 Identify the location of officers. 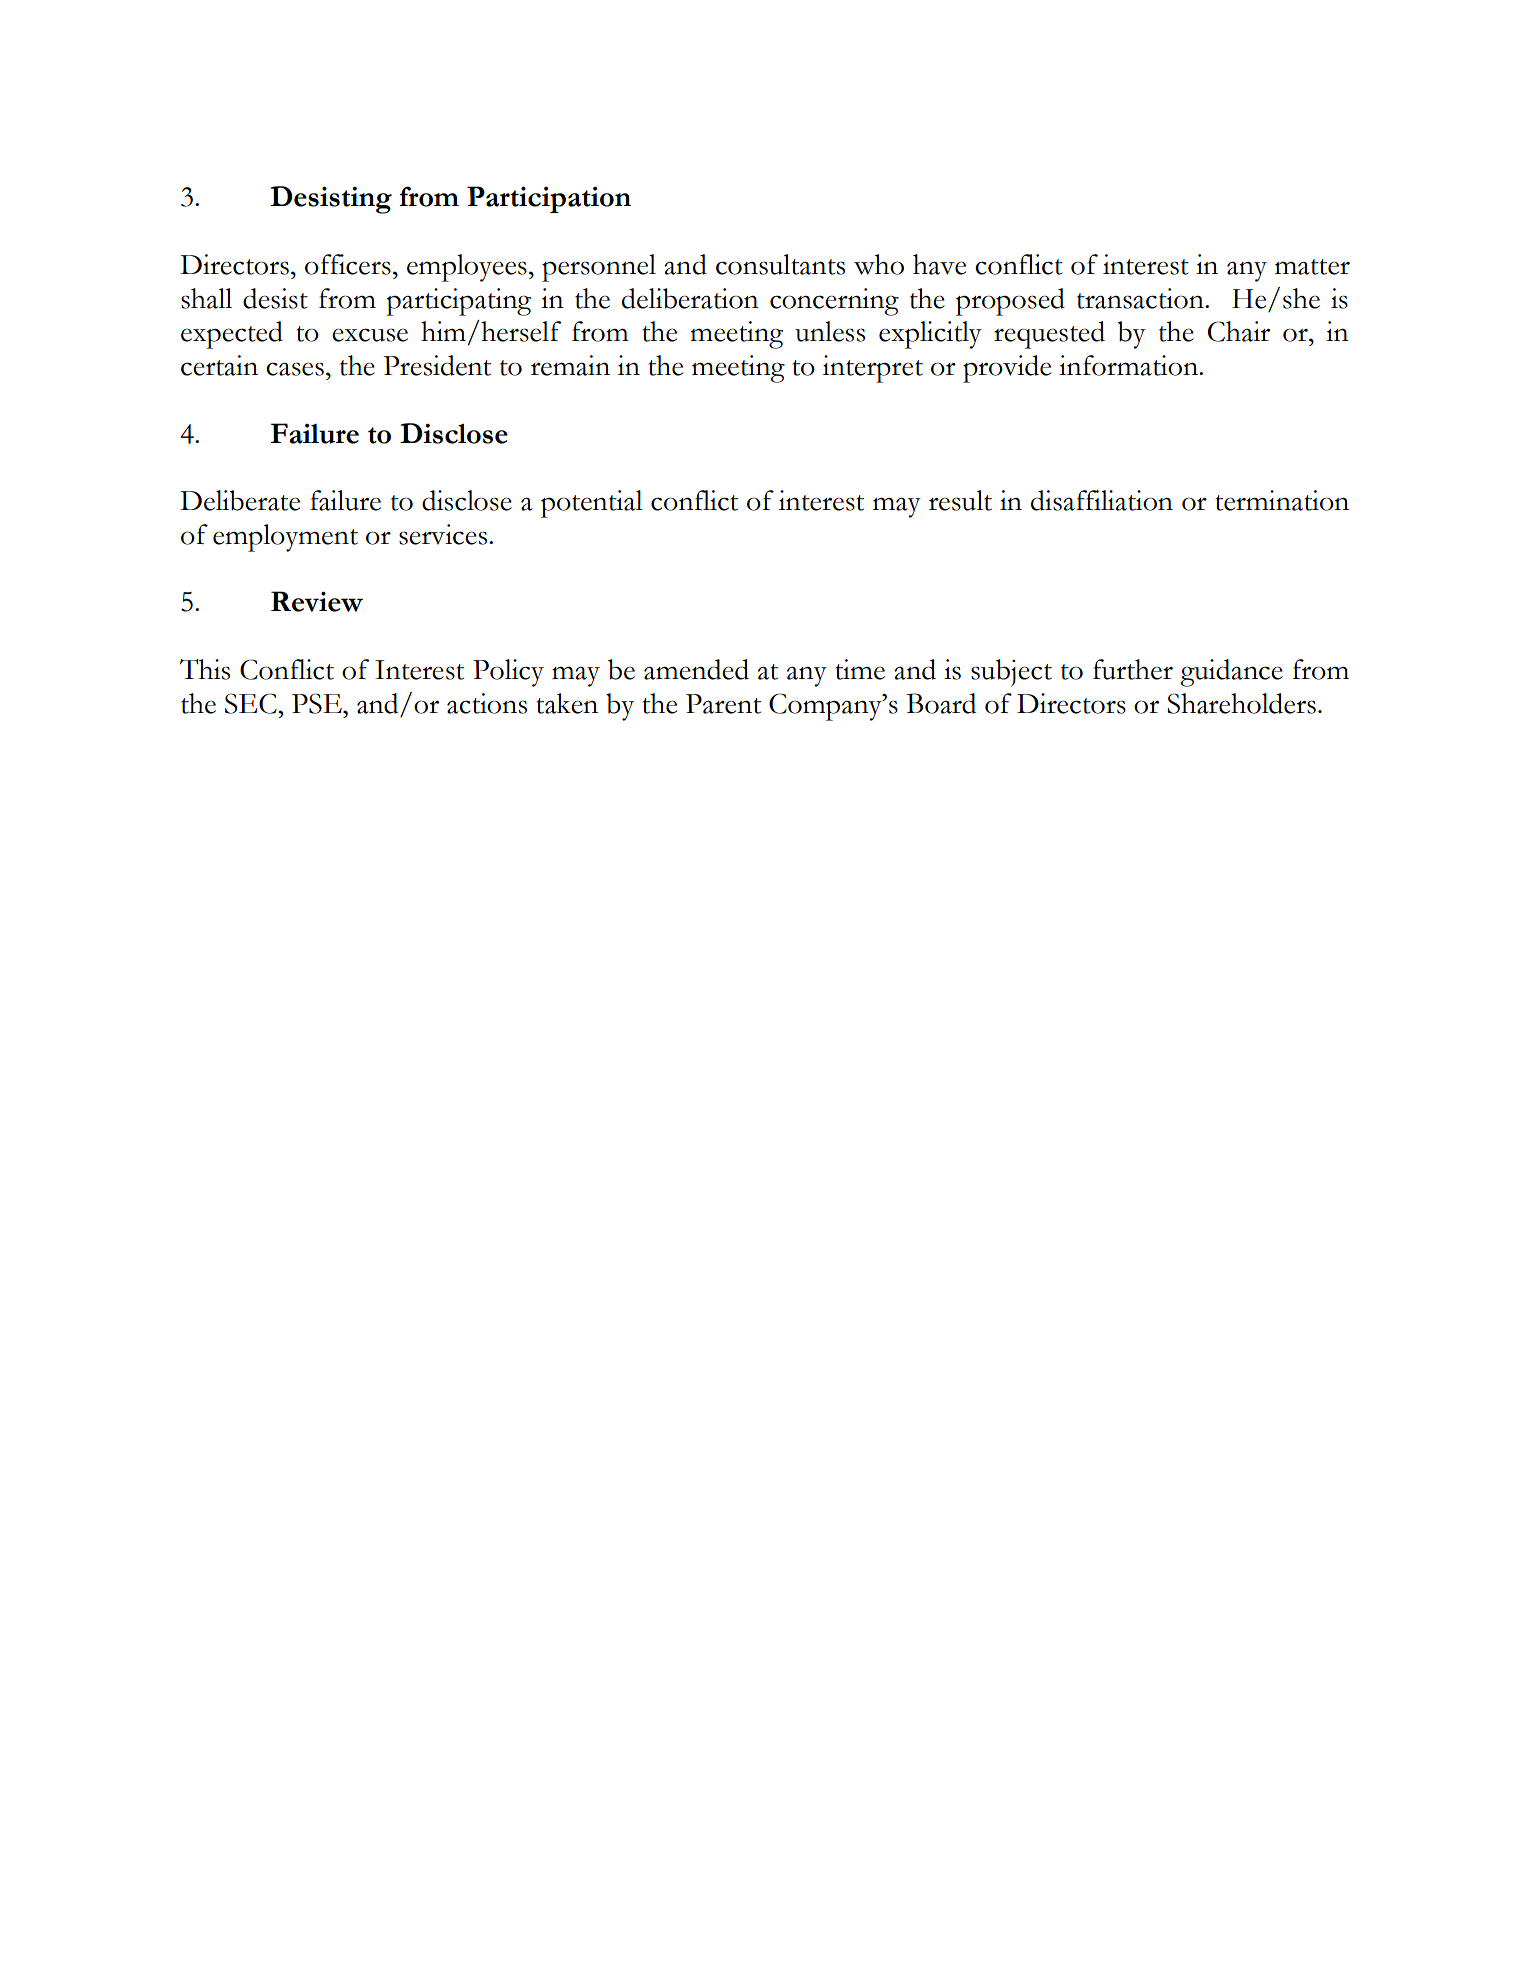
(348, 264).
